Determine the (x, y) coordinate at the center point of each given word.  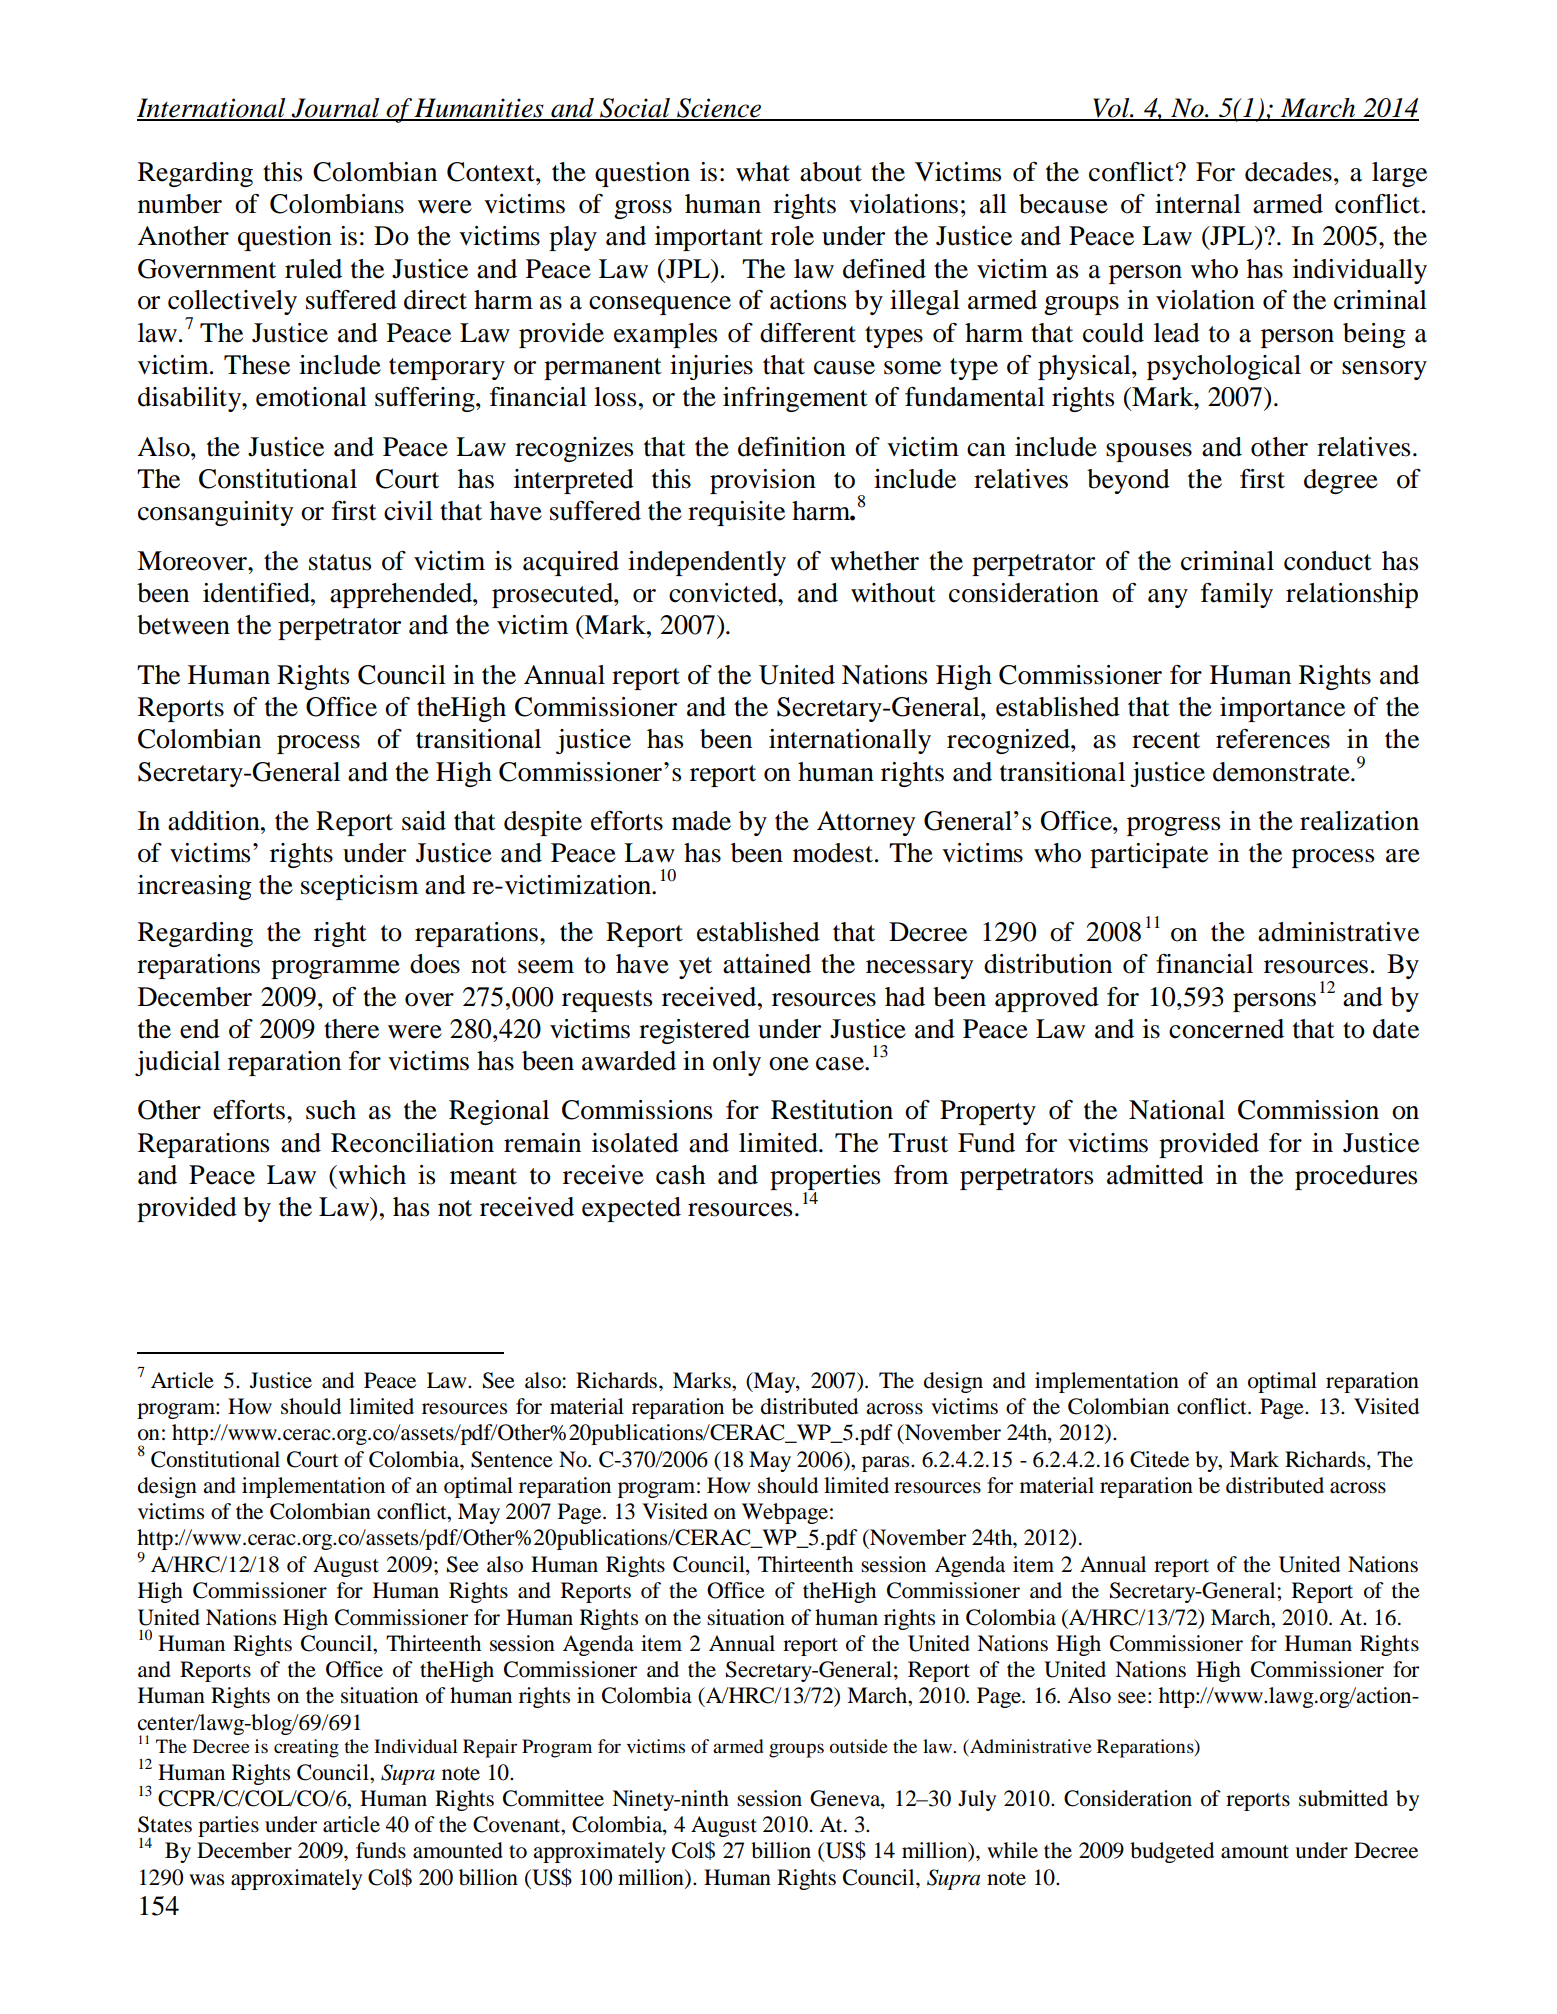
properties (825, 1179)
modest (833, 853)
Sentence (512, 1459)
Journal (336, 109)
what (763, 172)
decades (1288, 172)
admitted (1155, 1175)
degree (1341, 481)
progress (1173, 826)
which (371, 1175)
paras (887, 1464)
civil (408, 511)
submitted (1343, 1798)
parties (228, 1826)
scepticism (360, 887)
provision (763, 481)
